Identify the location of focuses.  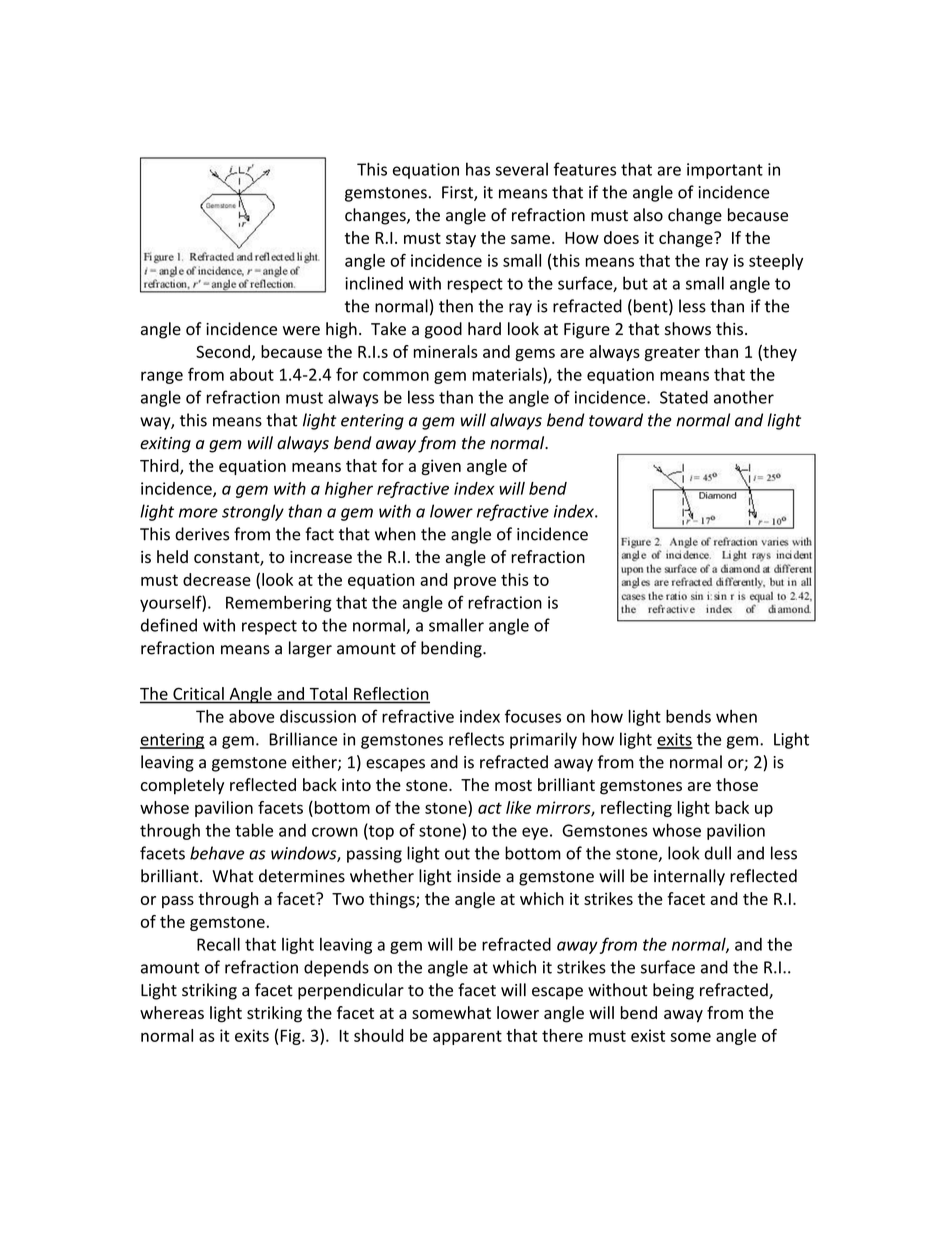
(533, 716).
